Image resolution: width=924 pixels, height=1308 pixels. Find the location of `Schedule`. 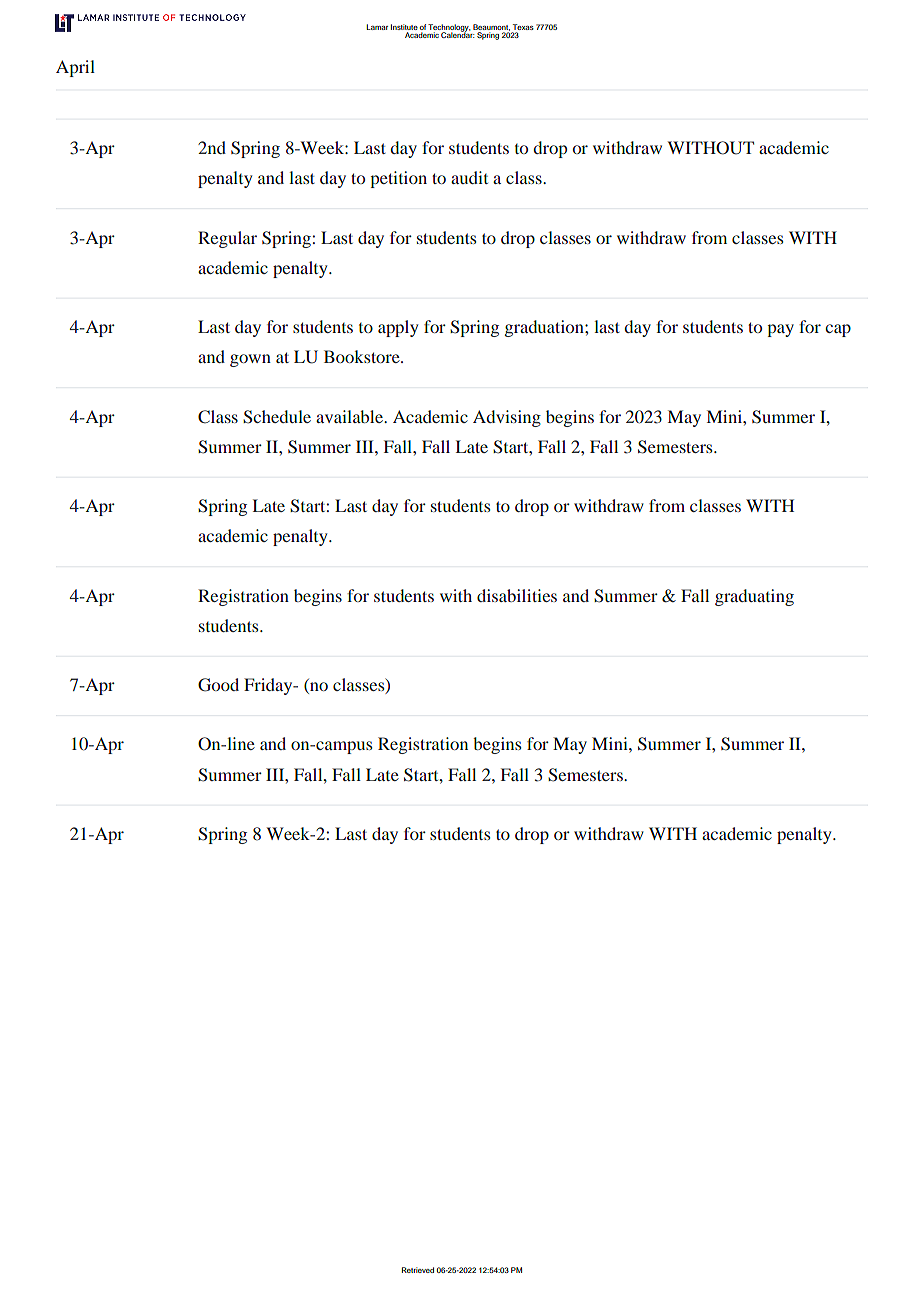

Schedule is located at coordinates (277, 417).
